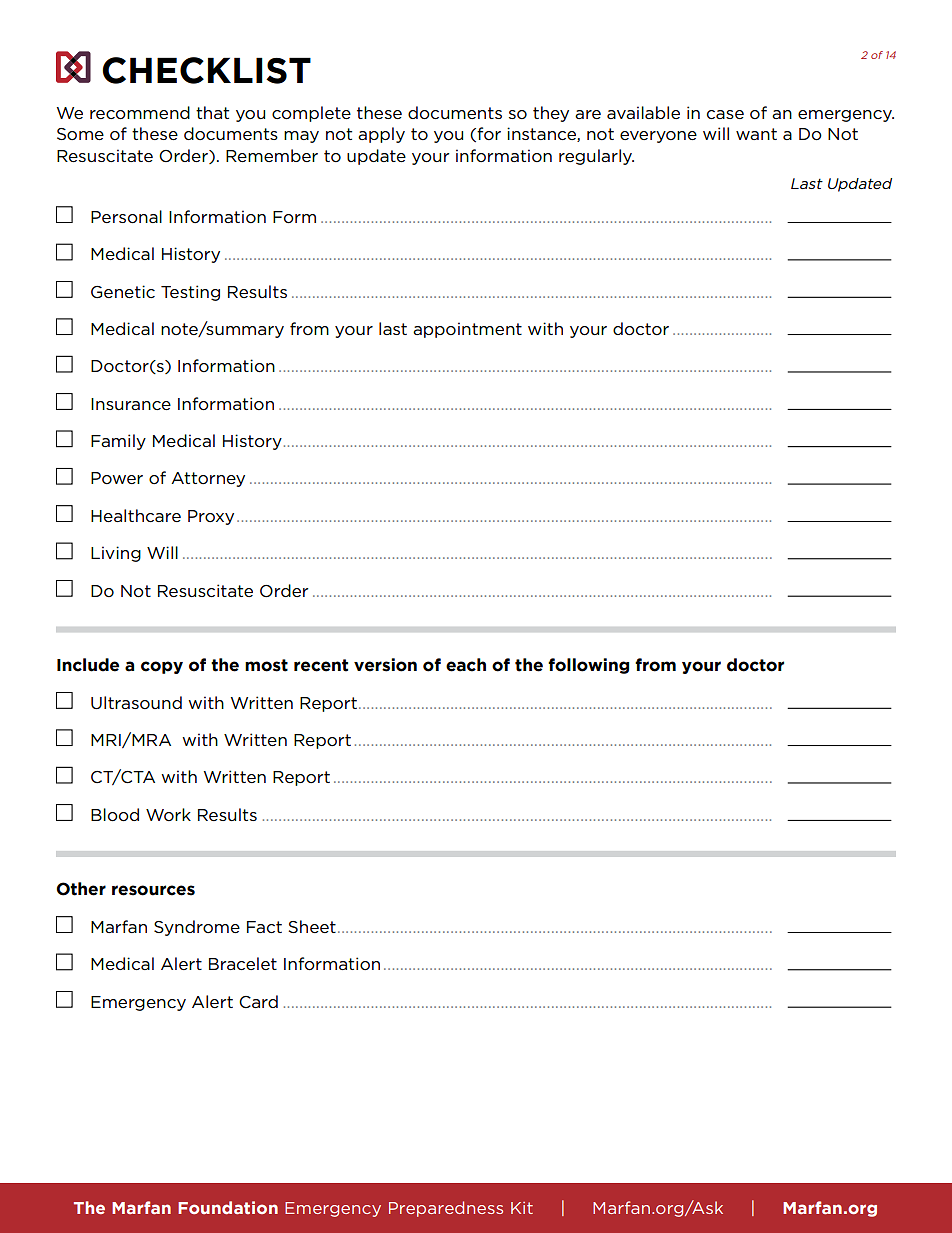 The image size is (952, 1233). Describe the element at coordinates (588, 666) in the page. I see `following` at that location.
